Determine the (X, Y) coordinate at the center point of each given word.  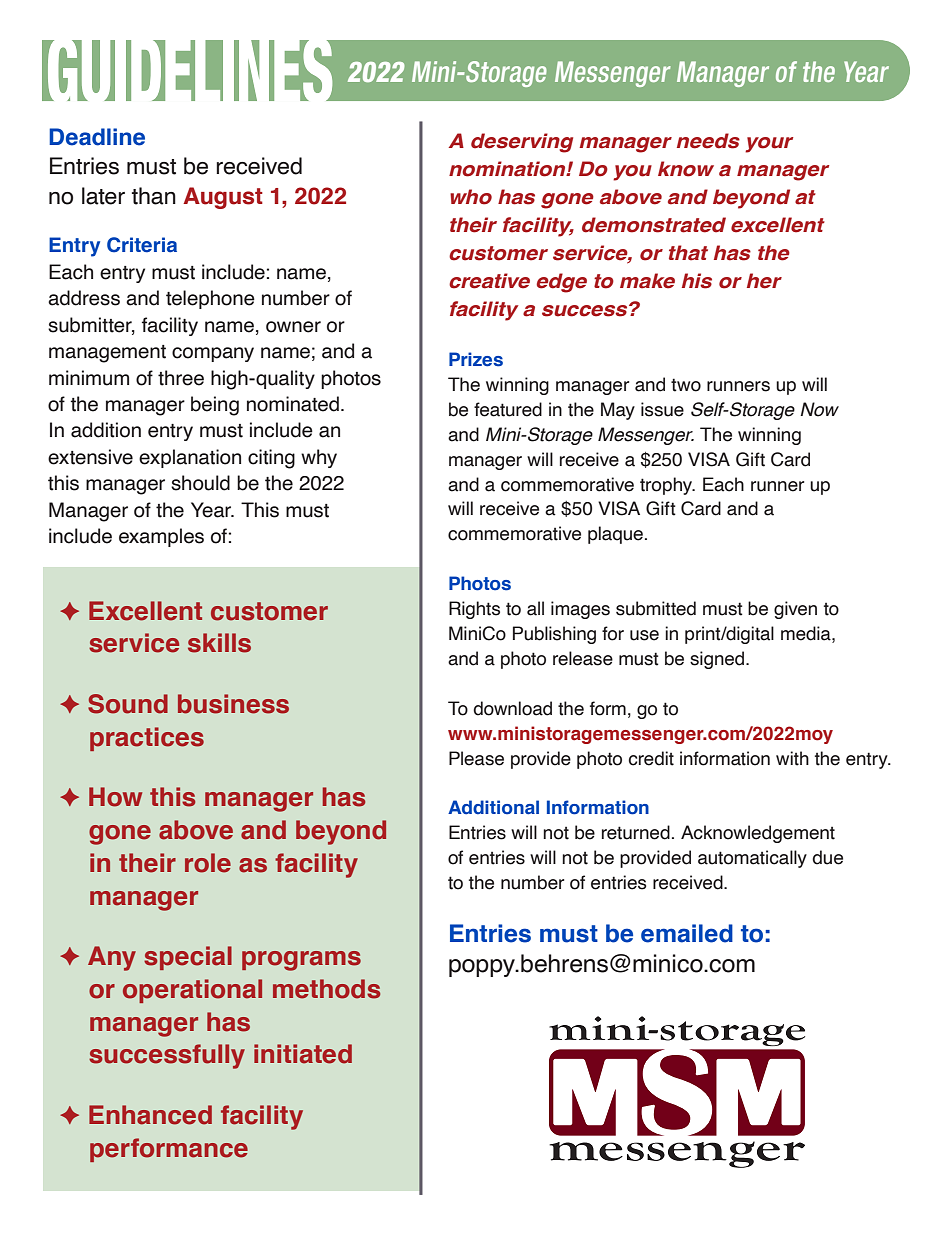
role (208, 863)
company (213, 354)
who (471, 197)
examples (161, 537)
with (792, 758)
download (512, 708)
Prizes (476, 359)
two (686, 385)
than (154, 196)
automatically (752, 859)
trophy (667, 486)
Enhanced (150, 1115)
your (769, 145)
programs (301, 961)
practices (147, 739)
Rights (474, 610)
